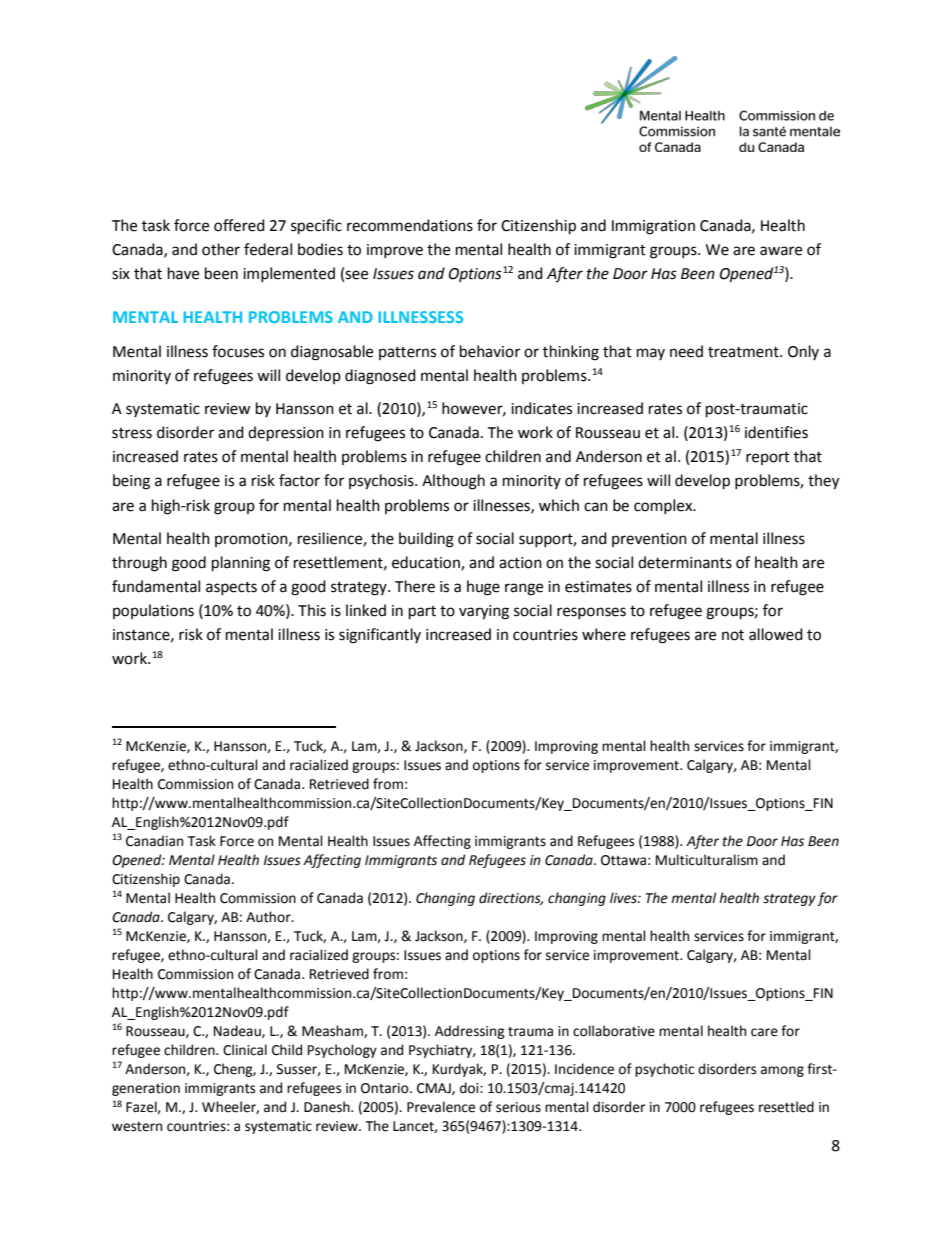  Describe the element at coordinates (410, 225) in the image. I see `recommendations` at that location.
